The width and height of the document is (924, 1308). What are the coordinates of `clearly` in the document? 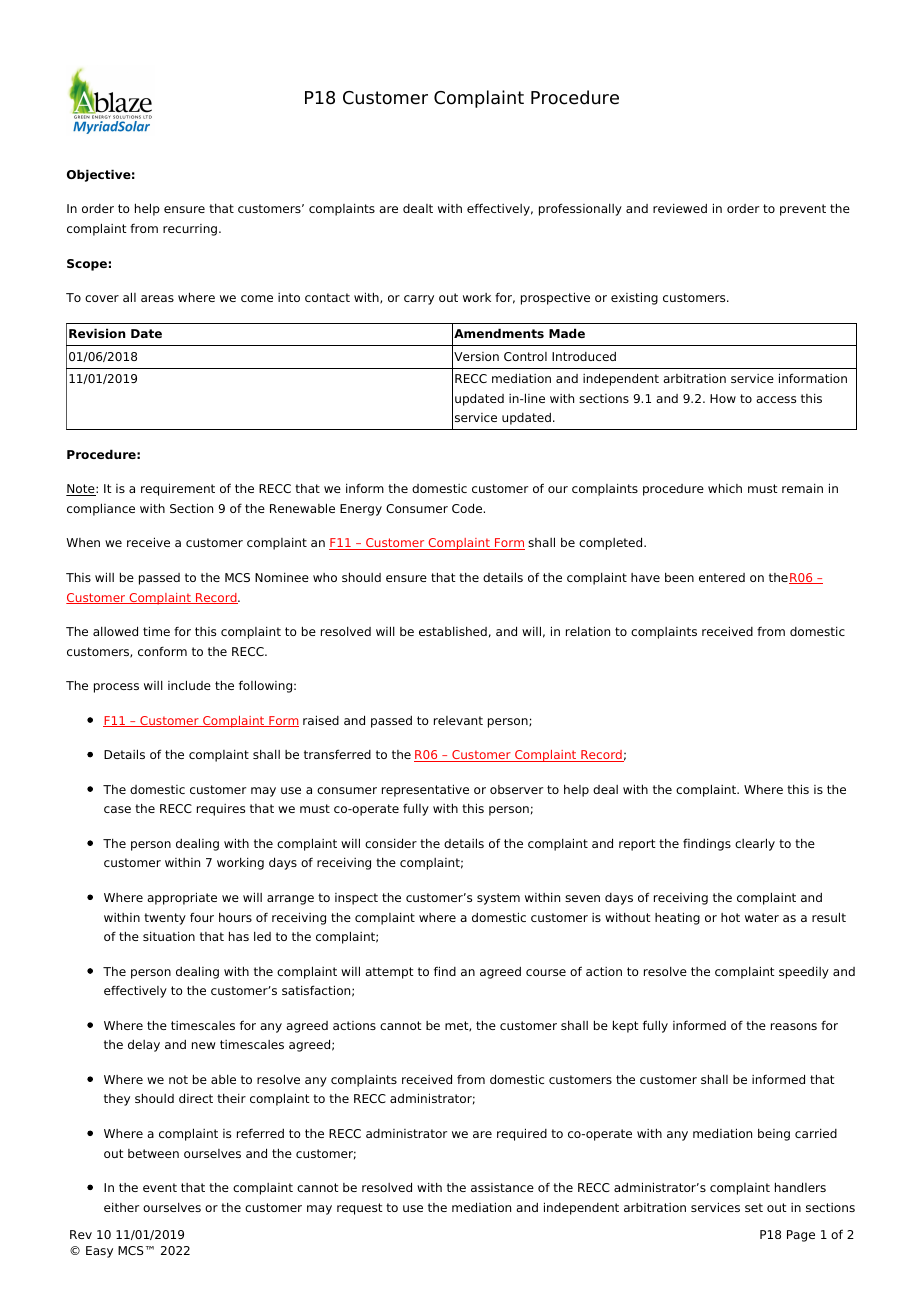 It's located at (755, 844).
